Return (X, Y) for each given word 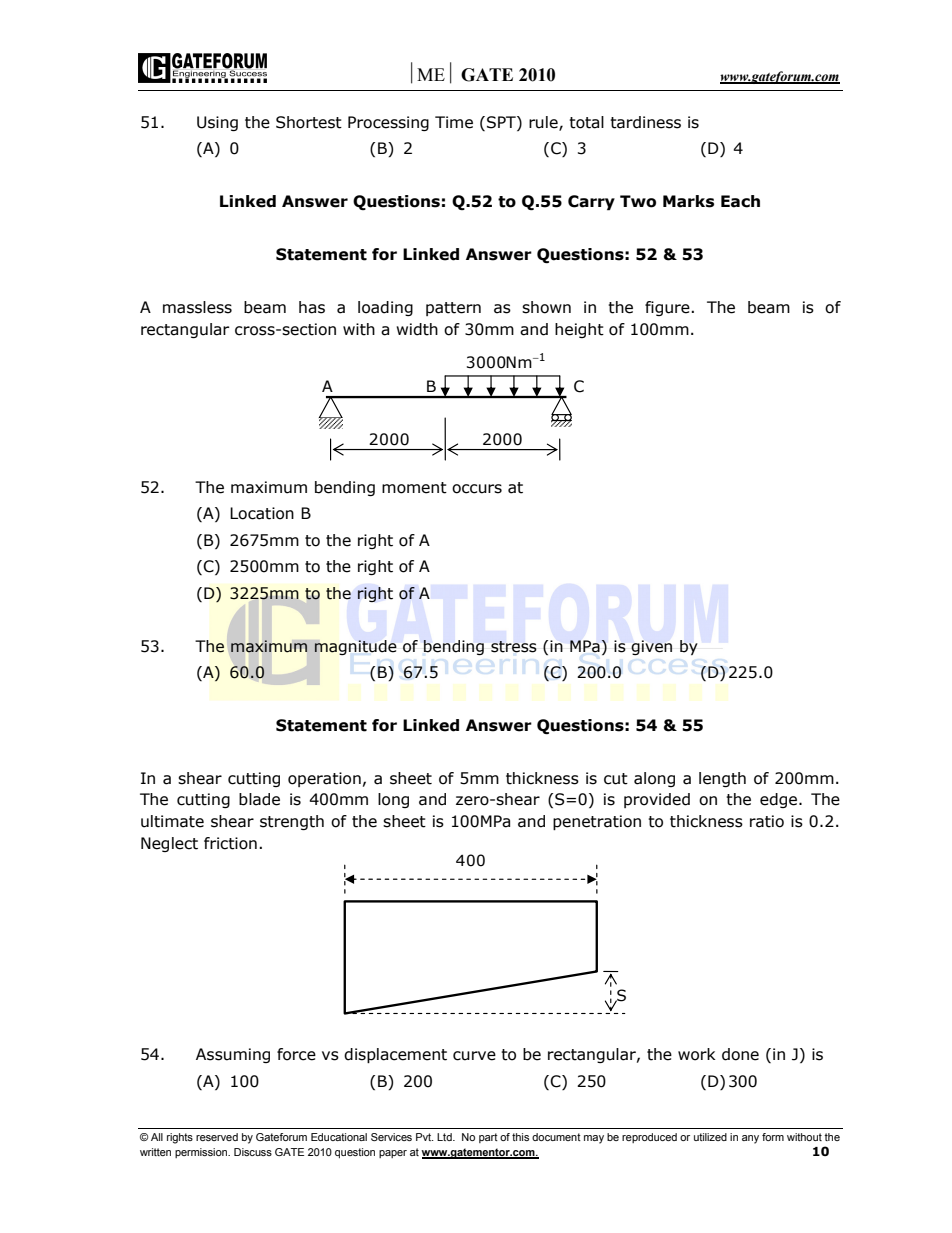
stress (514, 647)
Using (217, 123)
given (651, 647)
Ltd (445, 1137)
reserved (217, 1137)
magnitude (355, 647)
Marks (688, 201)
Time (454, 122)
